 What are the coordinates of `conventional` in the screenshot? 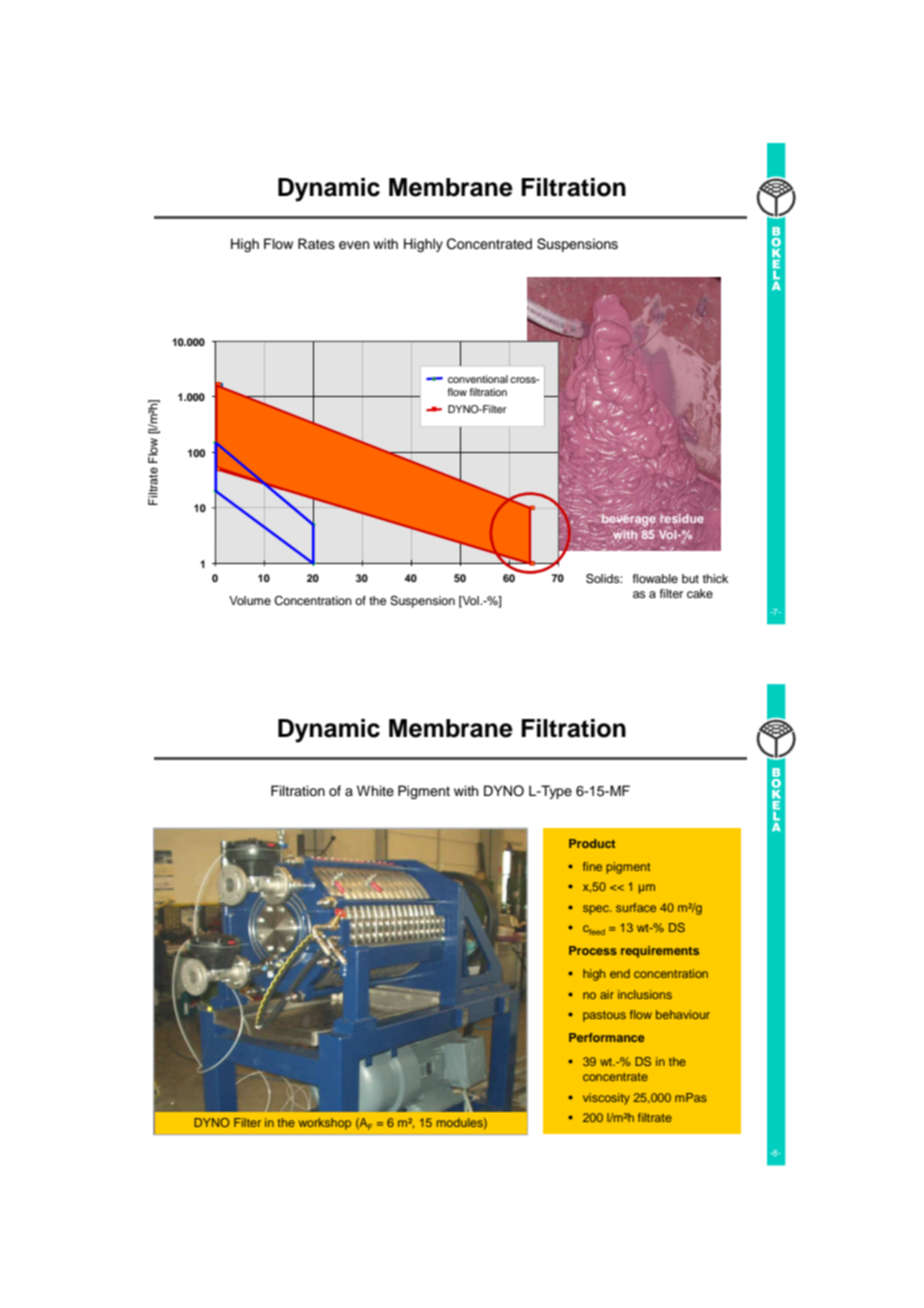 It's located at (478, 379).
